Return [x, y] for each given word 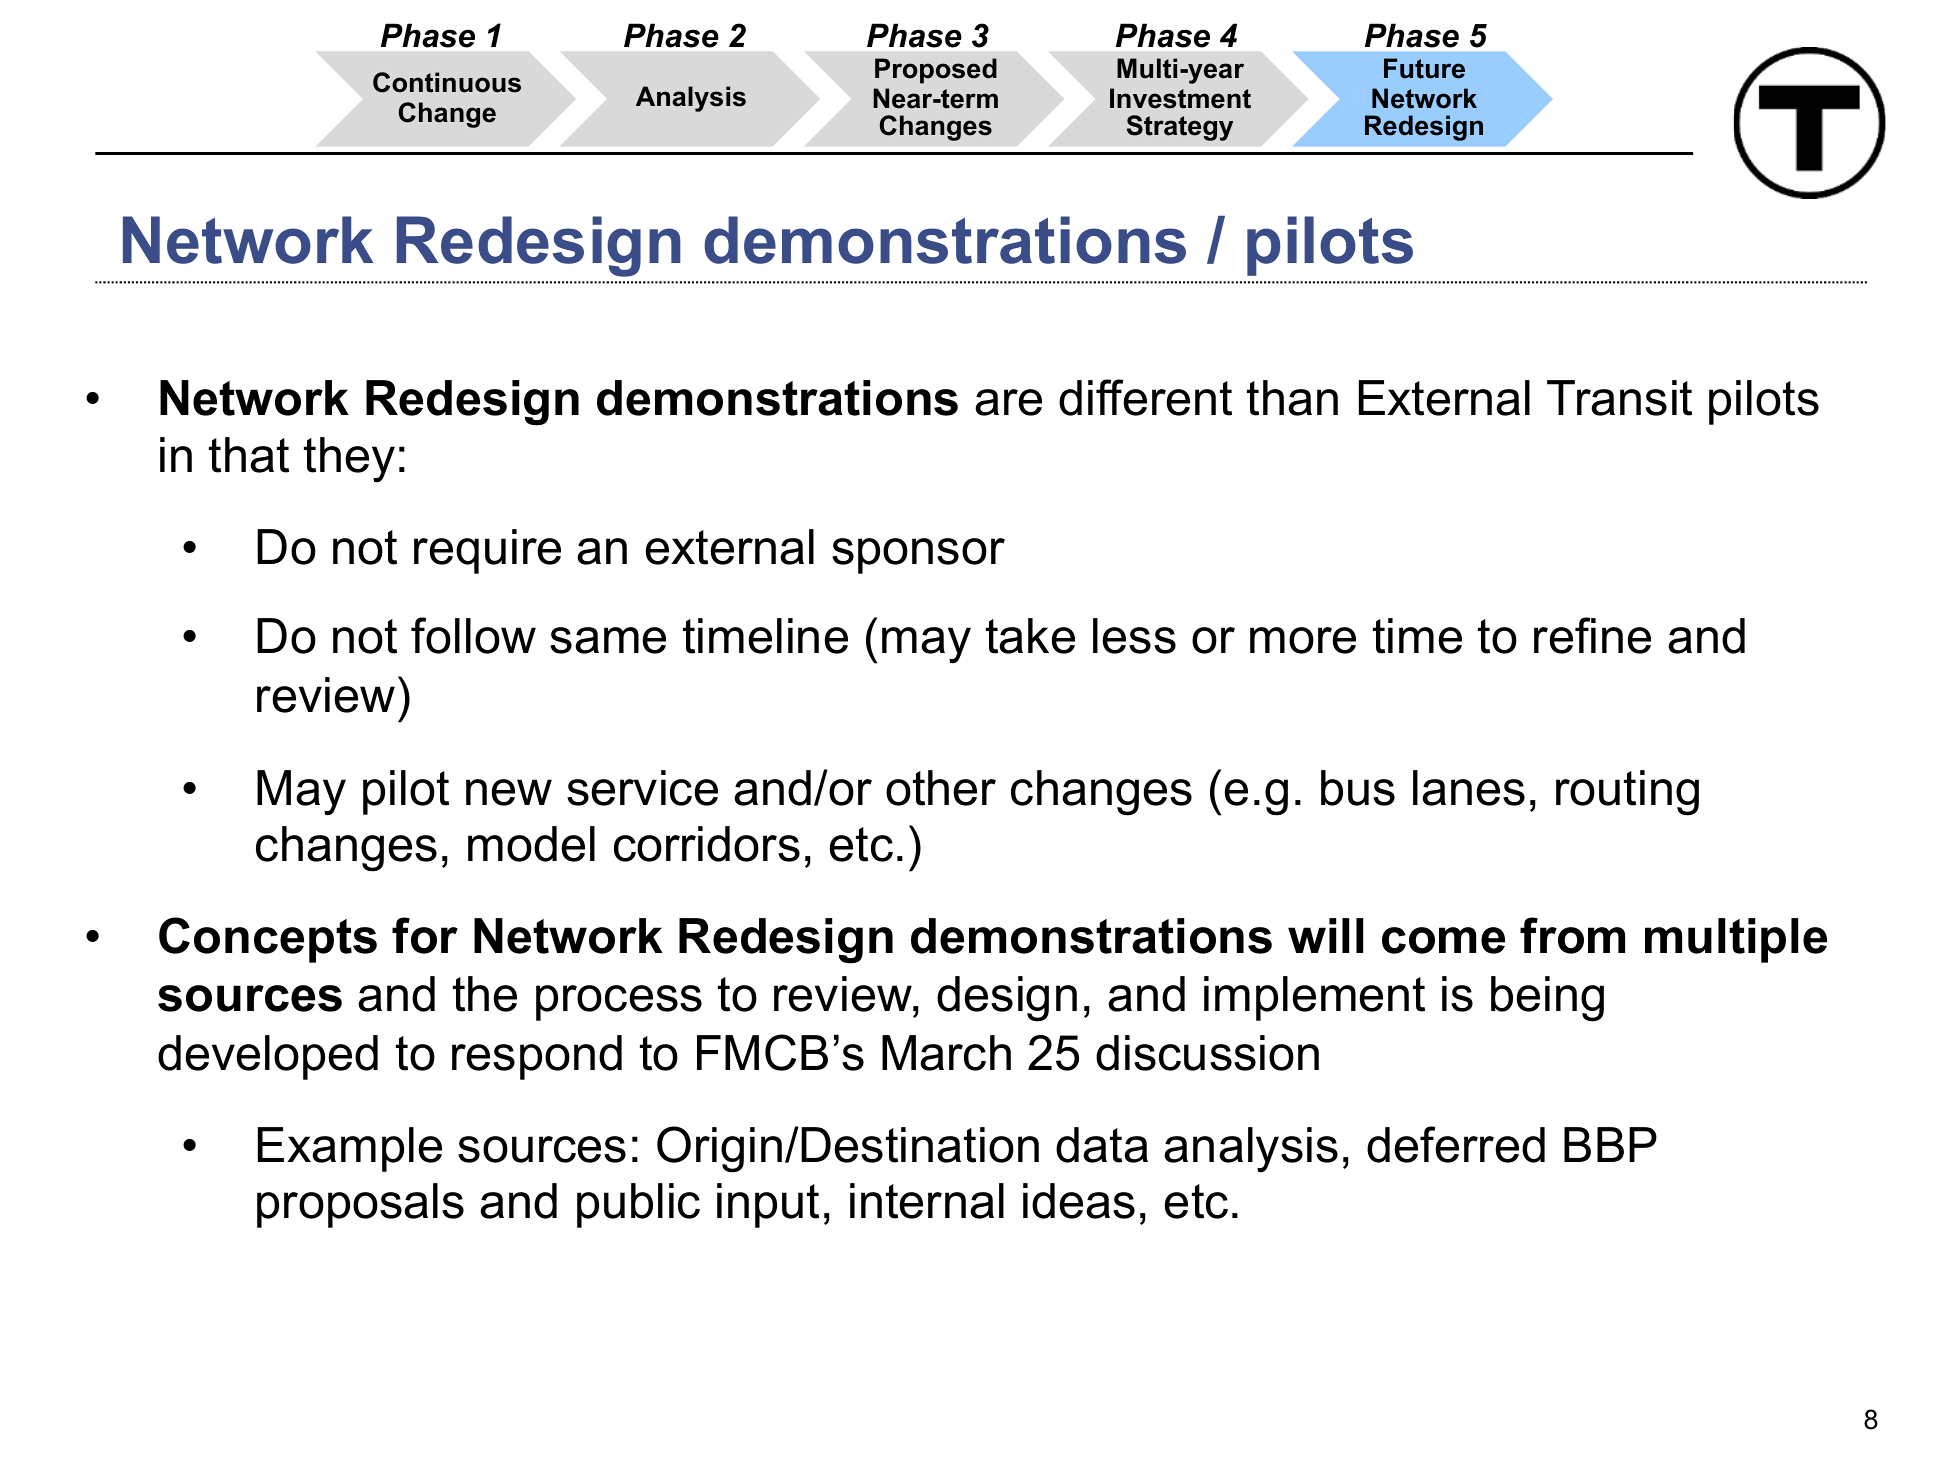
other [941, 788]
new [509, 792]
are [1008, 402]
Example [350, 1149]
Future [1424, 68]
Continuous [447, 82]
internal [927, 1201]
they [349, 460]
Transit [1619, 398]
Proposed [936, 71]
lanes [1469, 788]
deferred [1456, 1144]
